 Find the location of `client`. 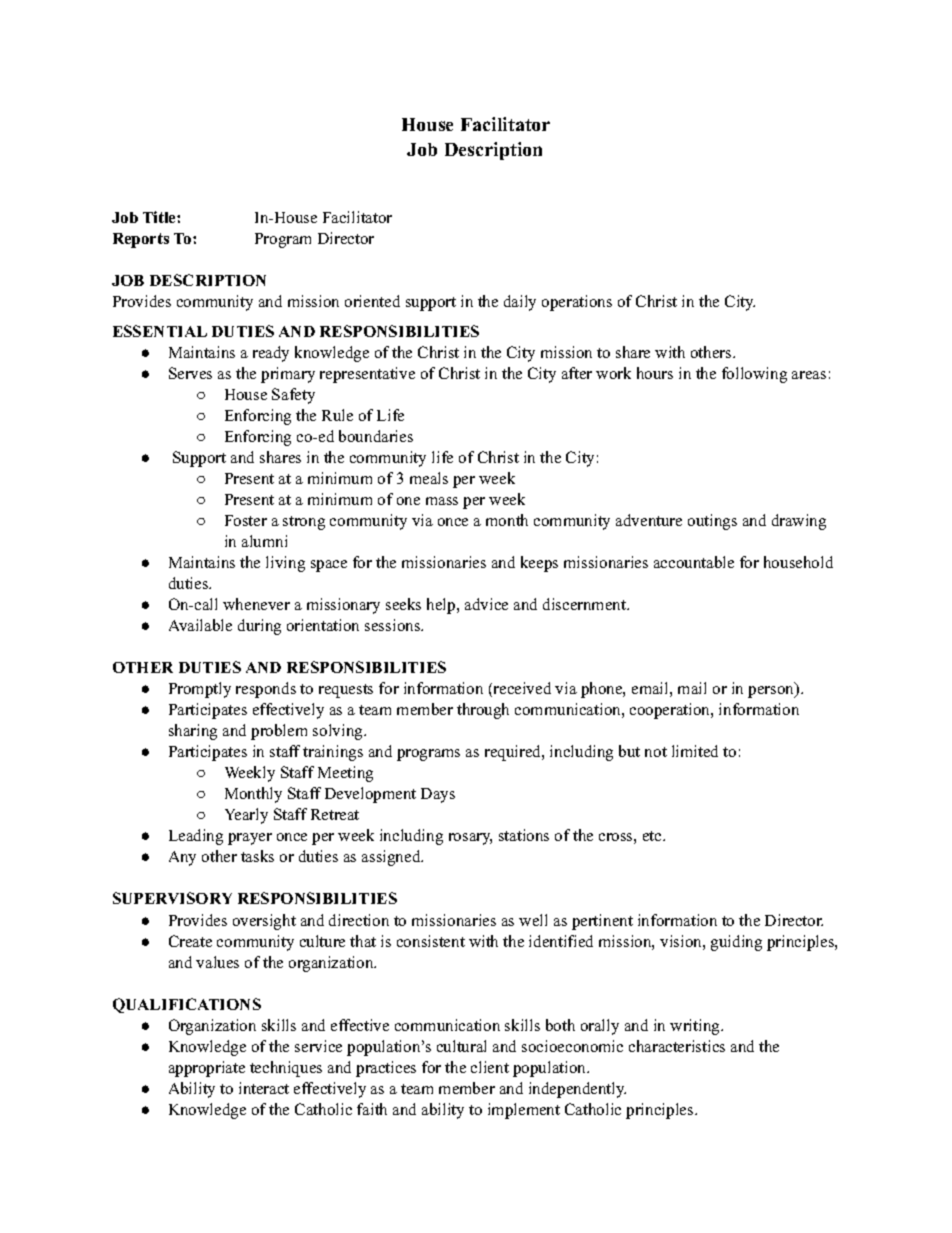

client is located at coordinates (490, 1067).
